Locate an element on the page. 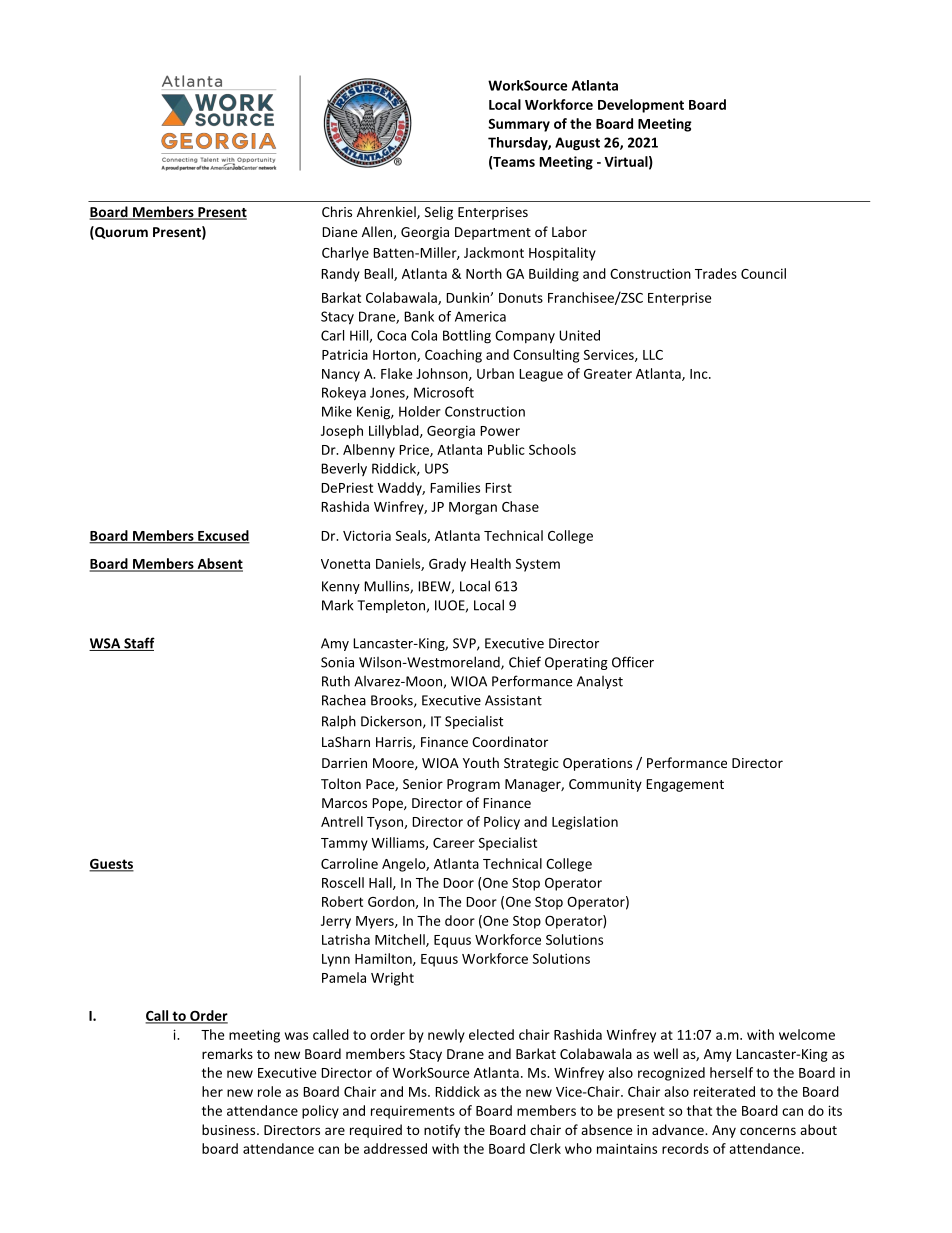 This image has height=1233, width=952. notify is located at coordinates (442, 1131).
